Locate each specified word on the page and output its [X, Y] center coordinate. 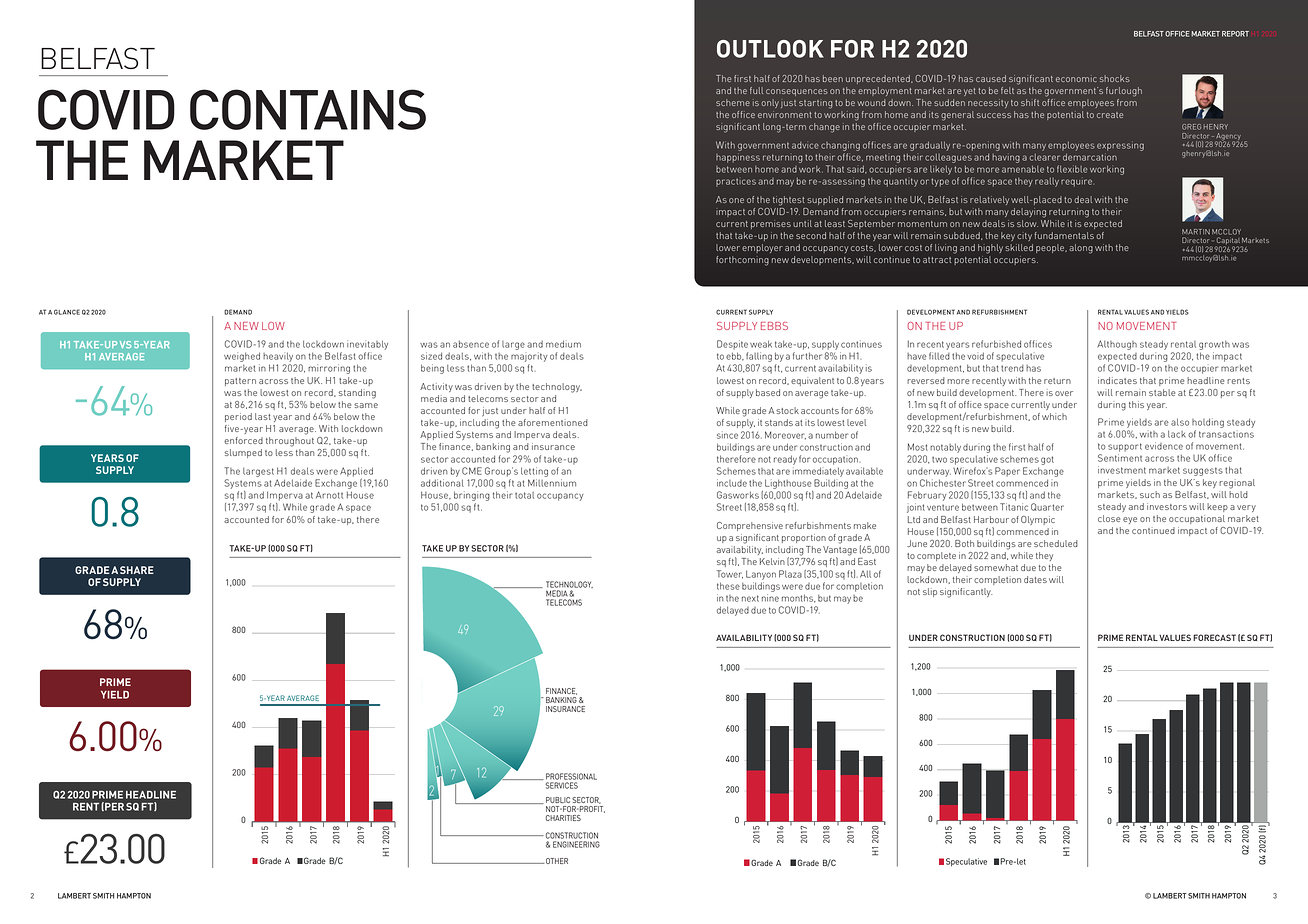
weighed [242, 358]
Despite [732, 346]
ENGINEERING [576, 844]
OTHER [556, 861]
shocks [1115, 78]
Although [1117, 345]
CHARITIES [563, 818]
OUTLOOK [770, 49]
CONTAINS [308, 109]
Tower [730, 574]
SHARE [137, 570]
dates [1035, 579]
